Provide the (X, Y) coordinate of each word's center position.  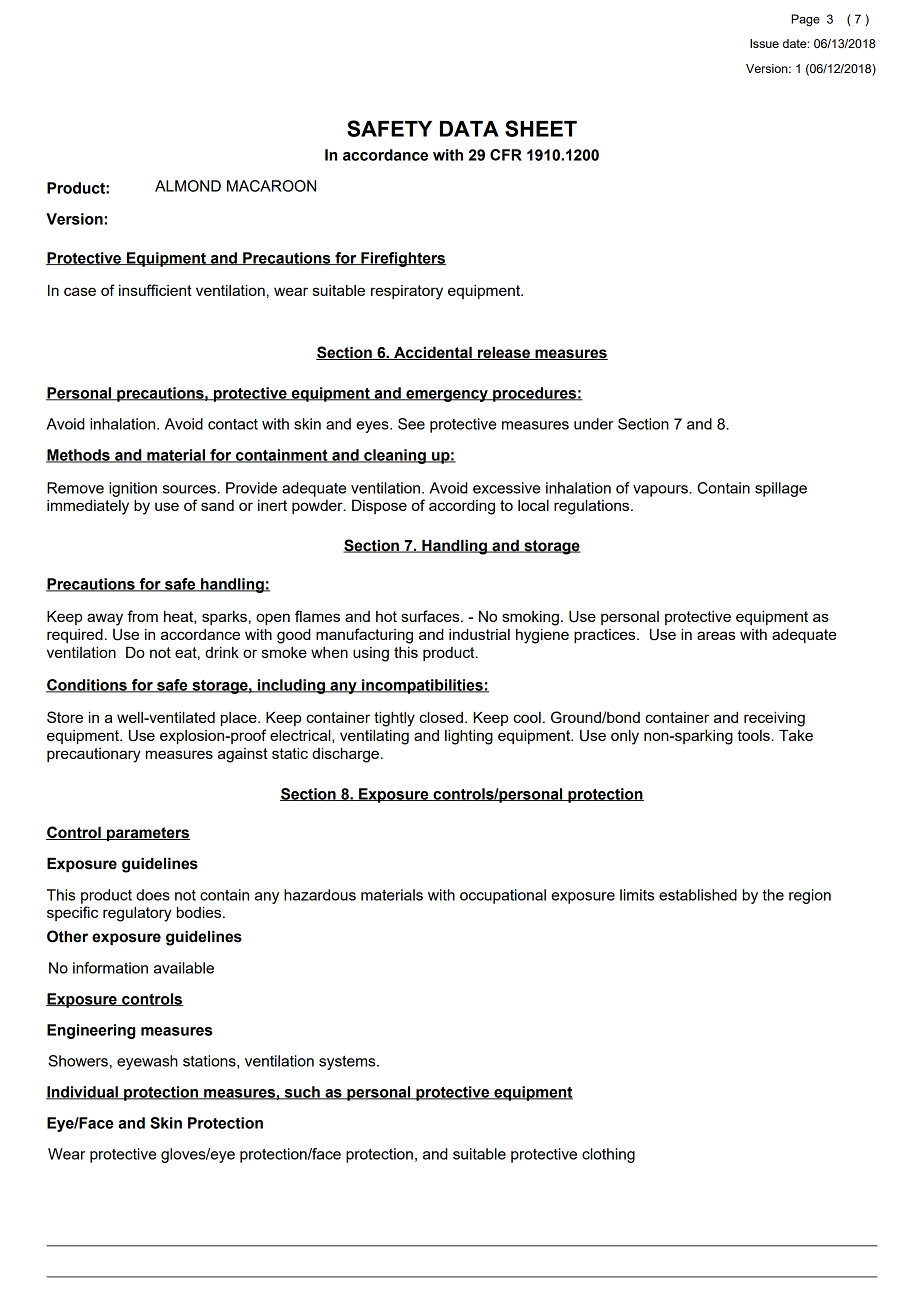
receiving (774, 719)
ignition (133, 489)
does (153, 895)
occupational (503, 896)
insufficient (155, 290)
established (698, 895)
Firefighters (402, 259)
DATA (469, 129)
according (462, 507)
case (80, 291)
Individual (83, 1093)
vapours (661, 491)
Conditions (87, 686)
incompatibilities (422, 686)
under (593, 424)
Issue (764, 43)
